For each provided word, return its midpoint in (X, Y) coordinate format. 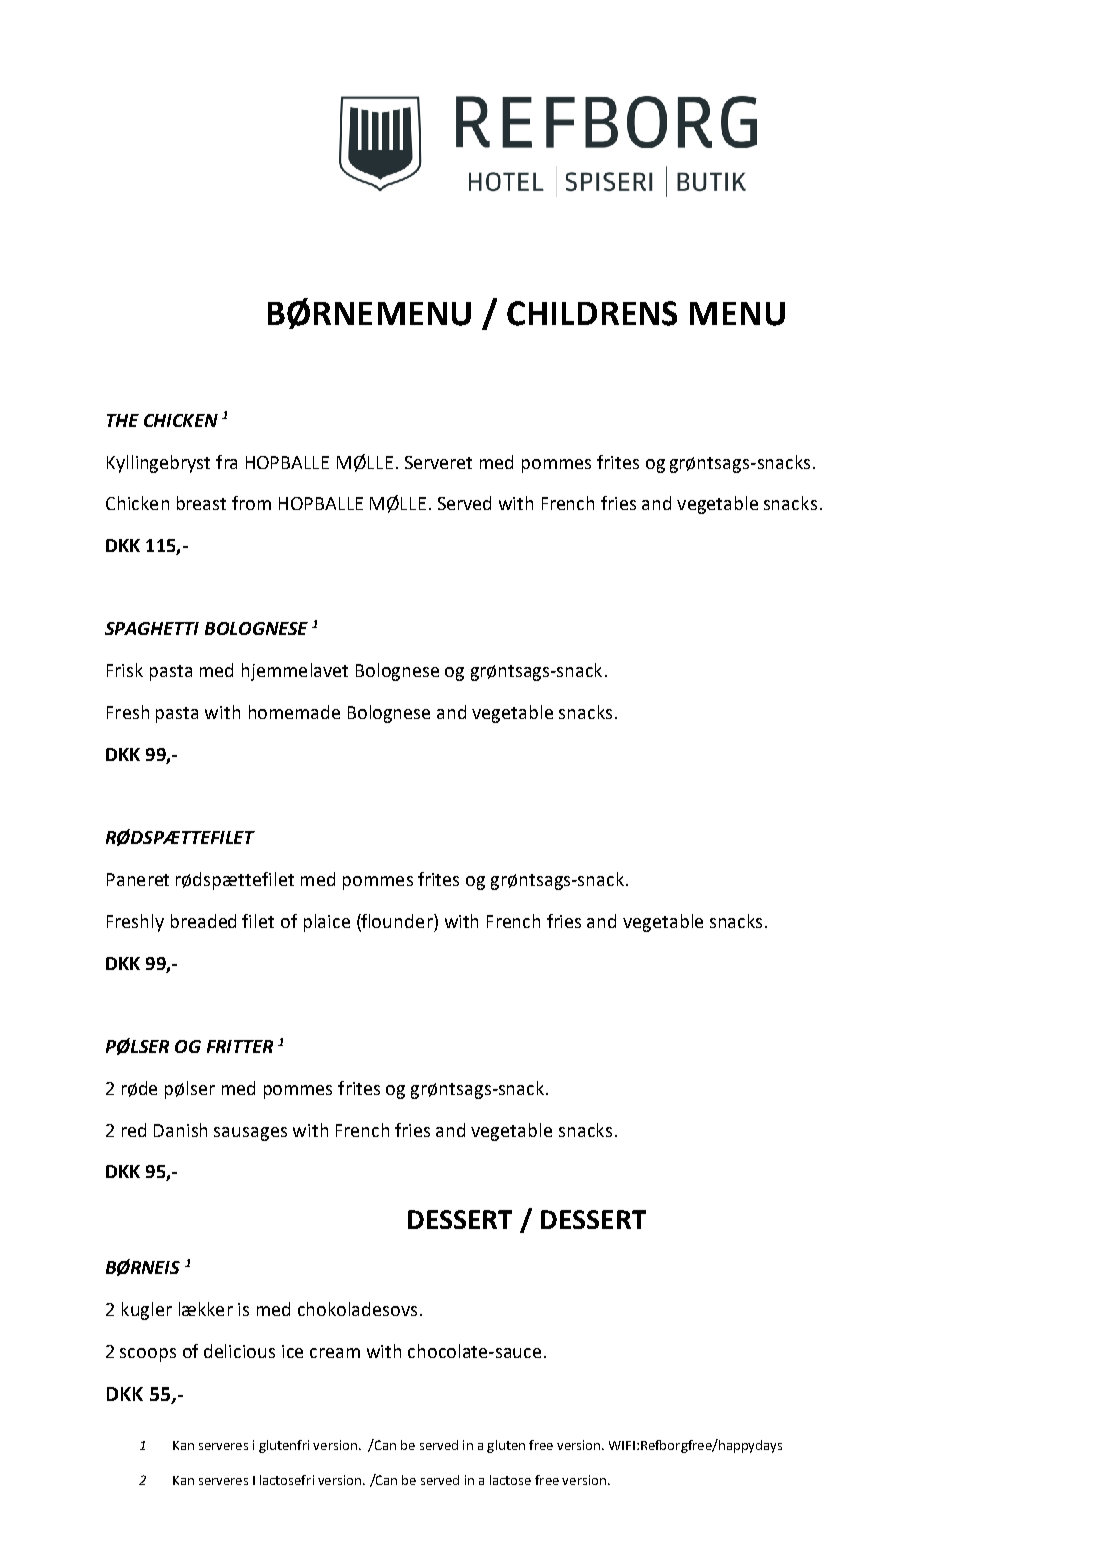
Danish (180, 1130)
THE (123, 420)
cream (335, 1353)
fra (226, 462)
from (251, 503)
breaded (203, 921)
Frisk (125, 670)
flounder (397, 921)
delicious (239, 1351)
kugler (147, 1311)
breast (201, 503)
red (134, 1130)
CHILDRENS (592, 313)
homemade (294, 712)
